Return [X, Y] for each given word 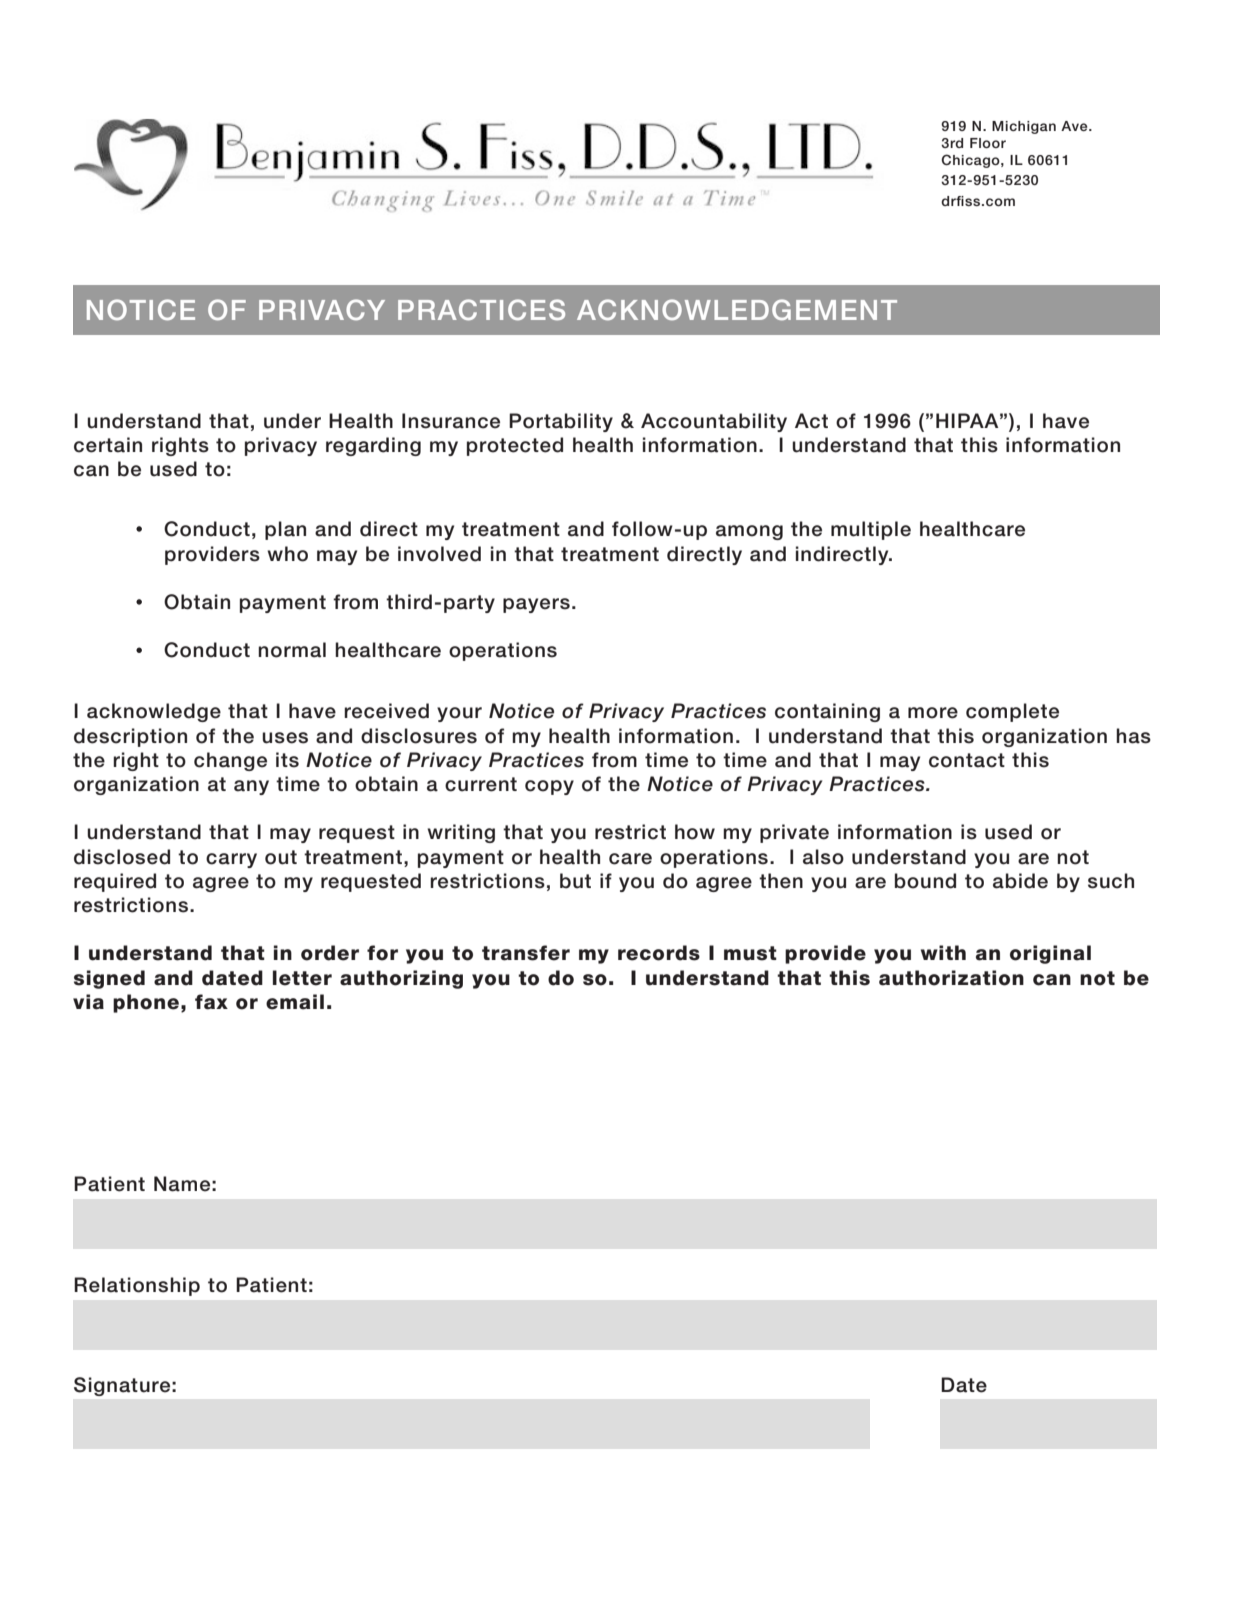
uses [285, 738]
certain [108, 445]
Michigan [1024, 127]
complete [1012, 712]
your [459, 714]
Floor [988, 143]
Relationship [137, 1286]
